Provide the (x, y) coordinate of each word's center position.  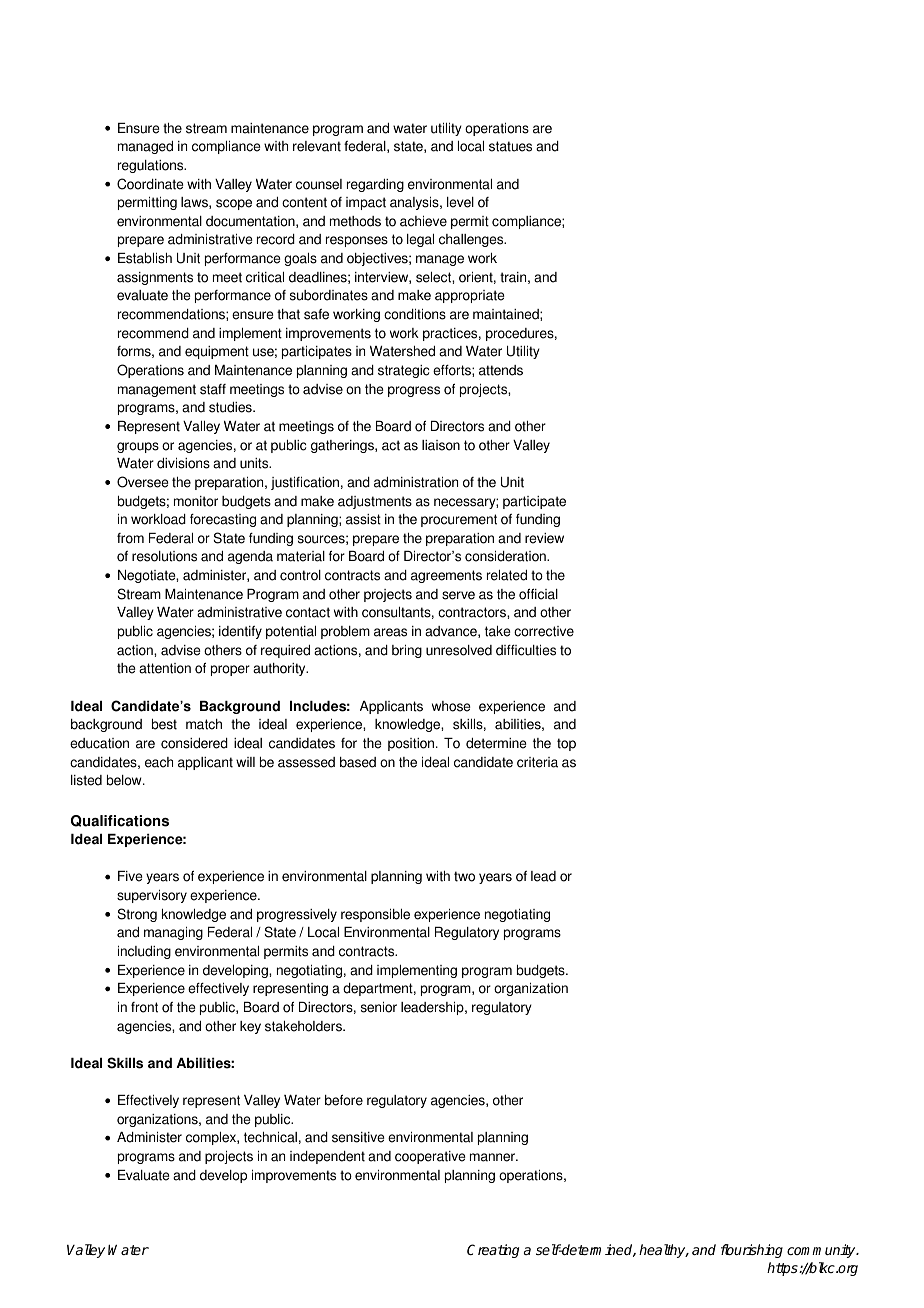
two (464, 876)
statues (510, 146)
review (544, 538)
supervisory (152, 896)
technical (270, 1137)
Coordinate (150, 184)
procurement (459, 520)
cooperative (430, 1157)
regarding (375, 185)
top (566, 744)
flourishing (752, 1251)
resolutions (164, 556)
